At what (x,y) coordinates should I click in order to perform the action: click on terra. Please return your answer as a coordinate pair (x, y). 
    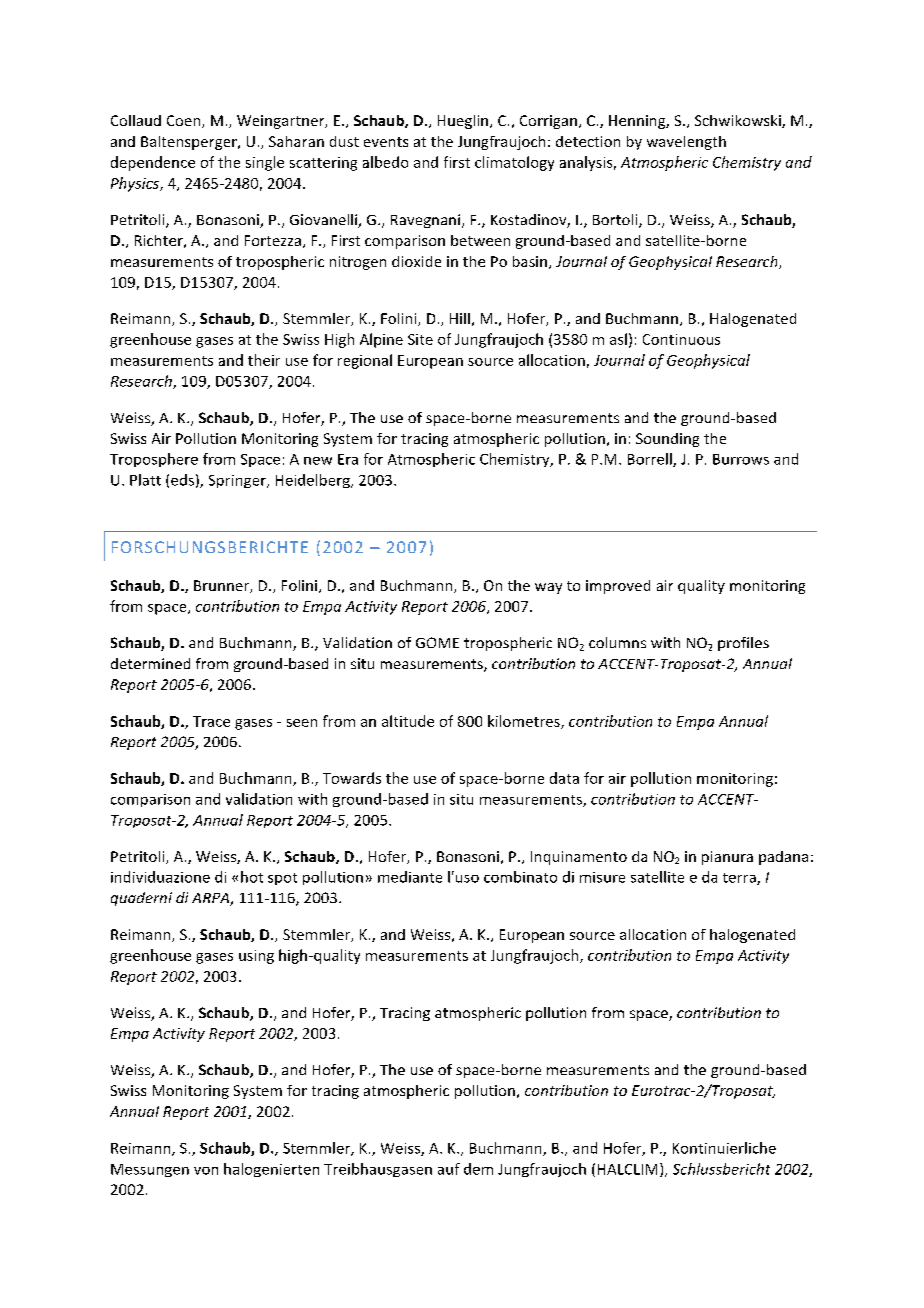
    Looking at the image, I should click on (740, 879).
